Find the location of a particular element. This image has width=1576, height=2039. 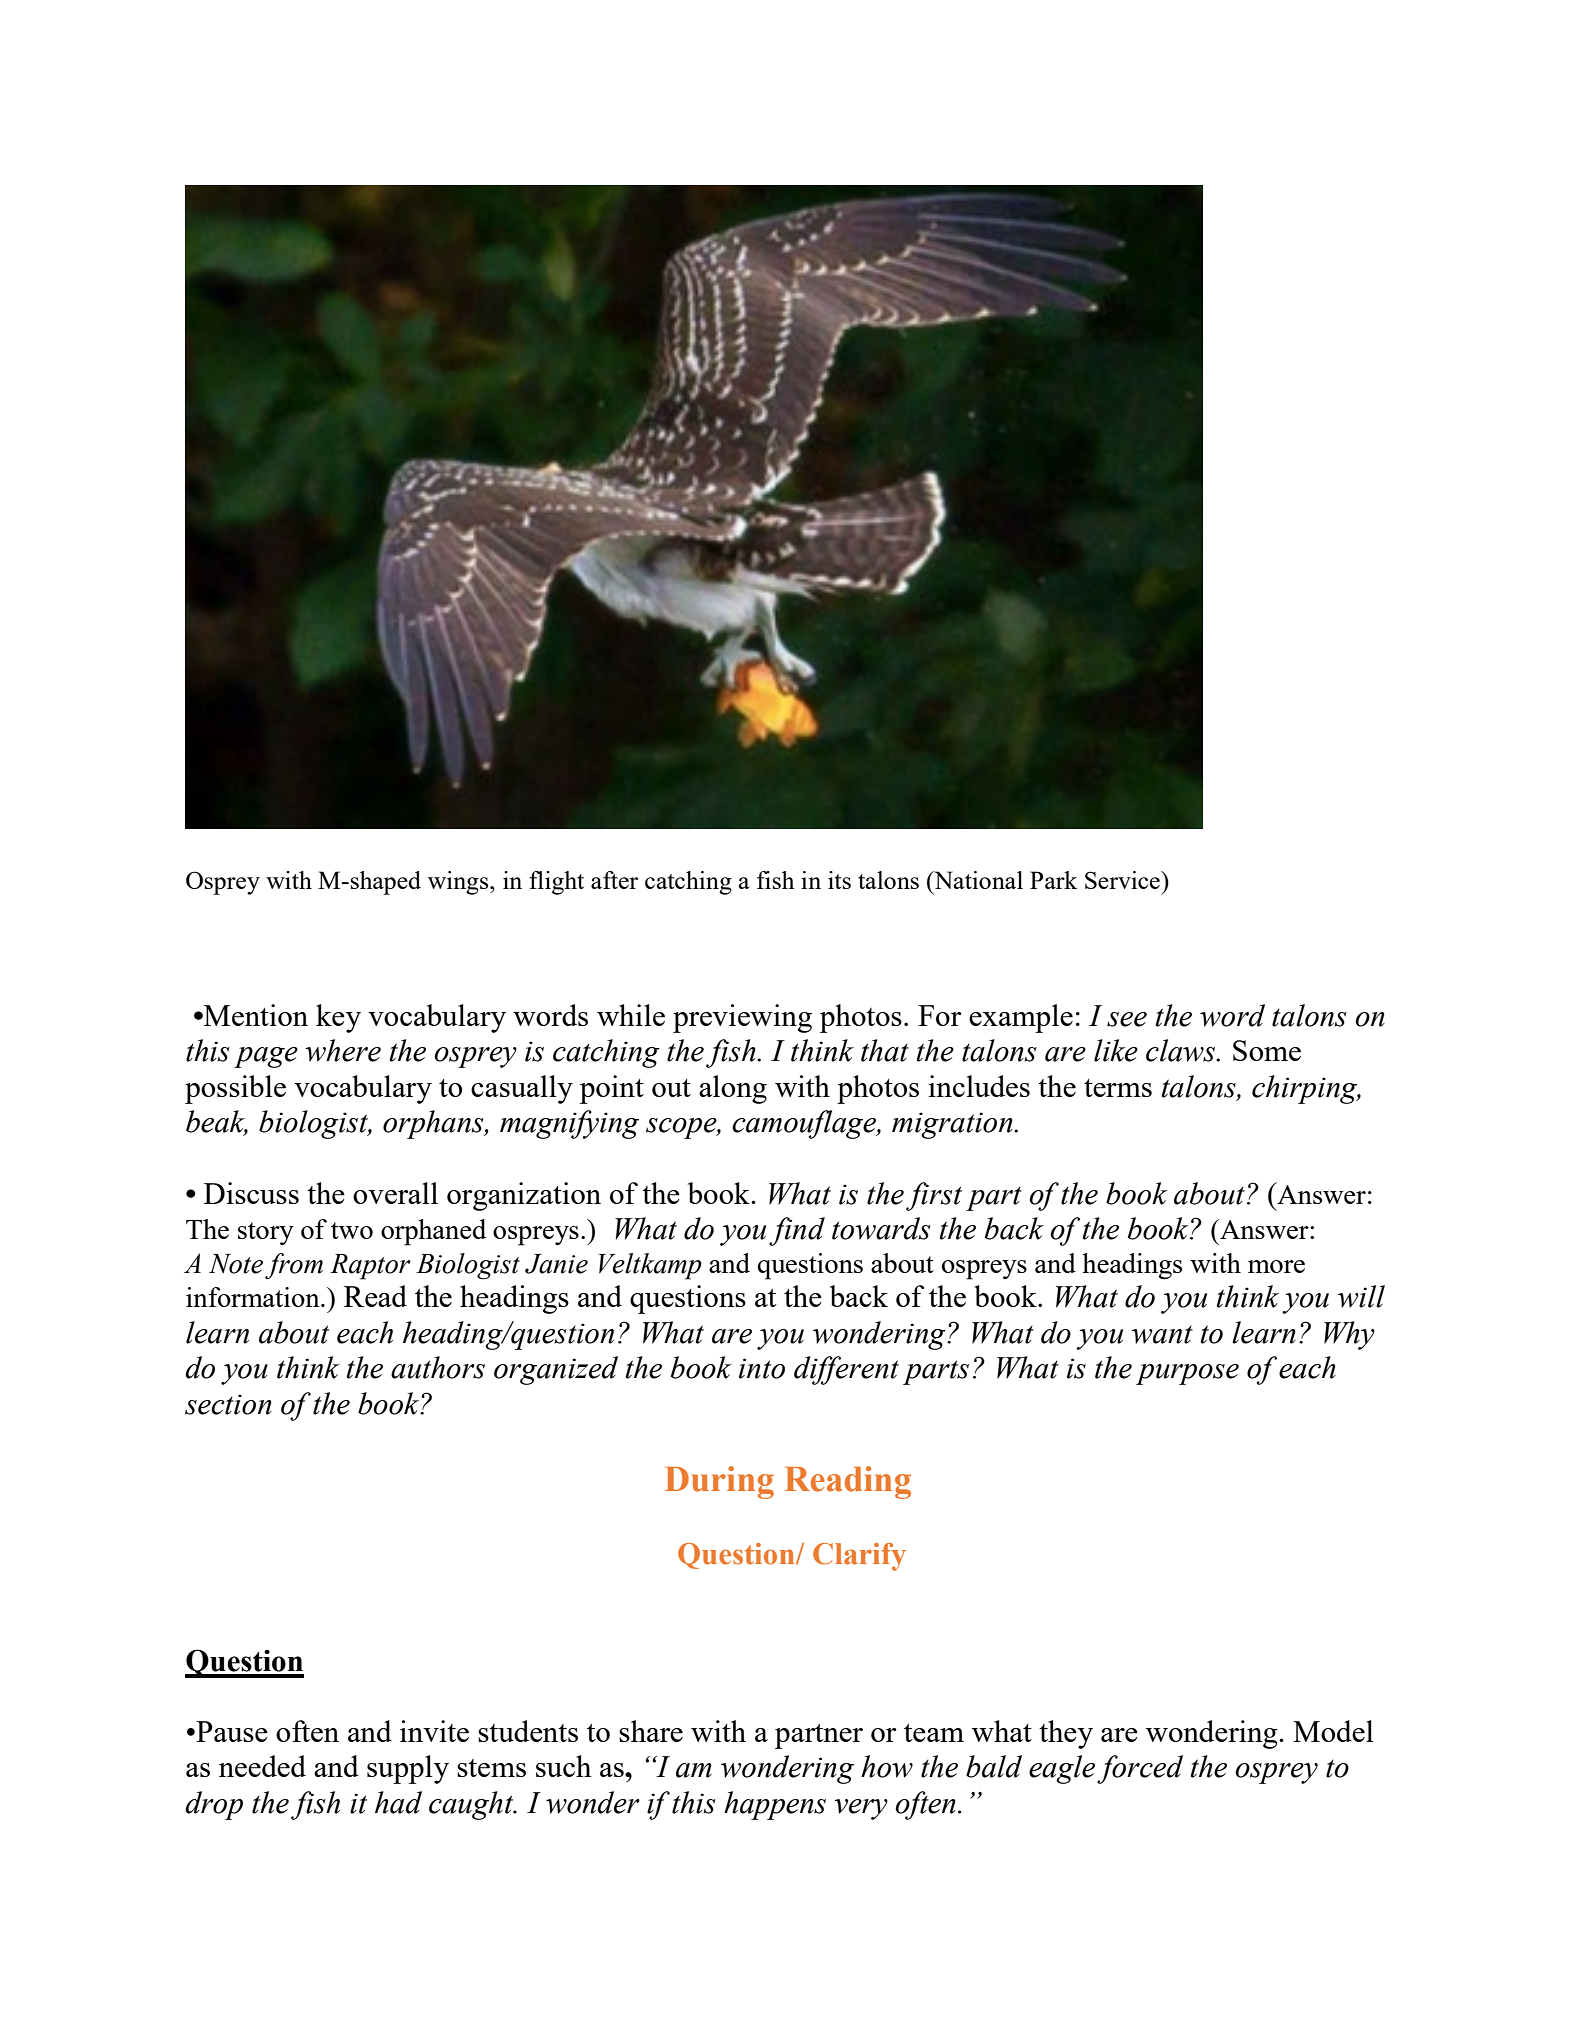

into is located at coordinates (762, 1368).
